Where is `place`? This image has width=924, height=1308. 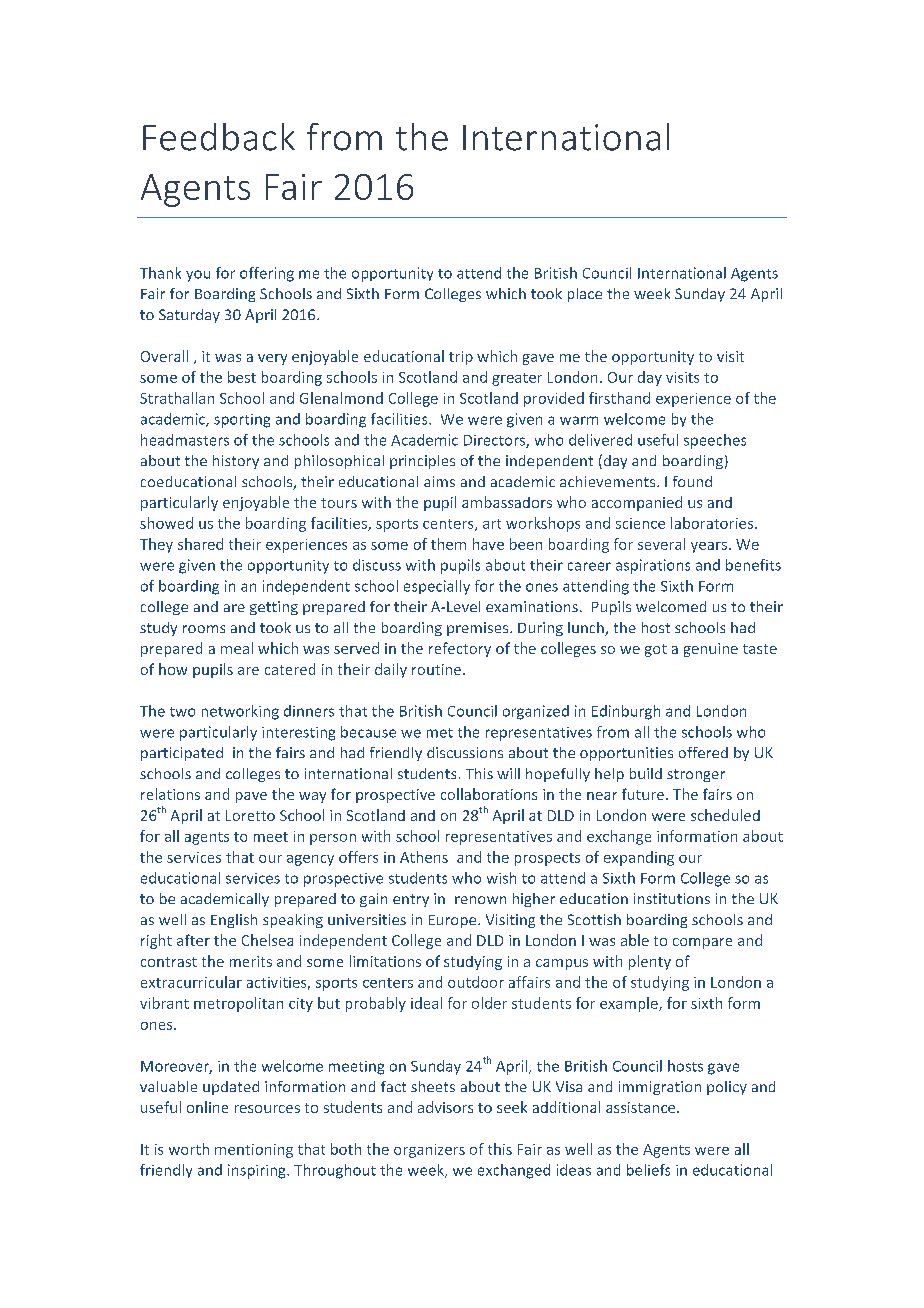
place is located at coordinates (585, 295).
